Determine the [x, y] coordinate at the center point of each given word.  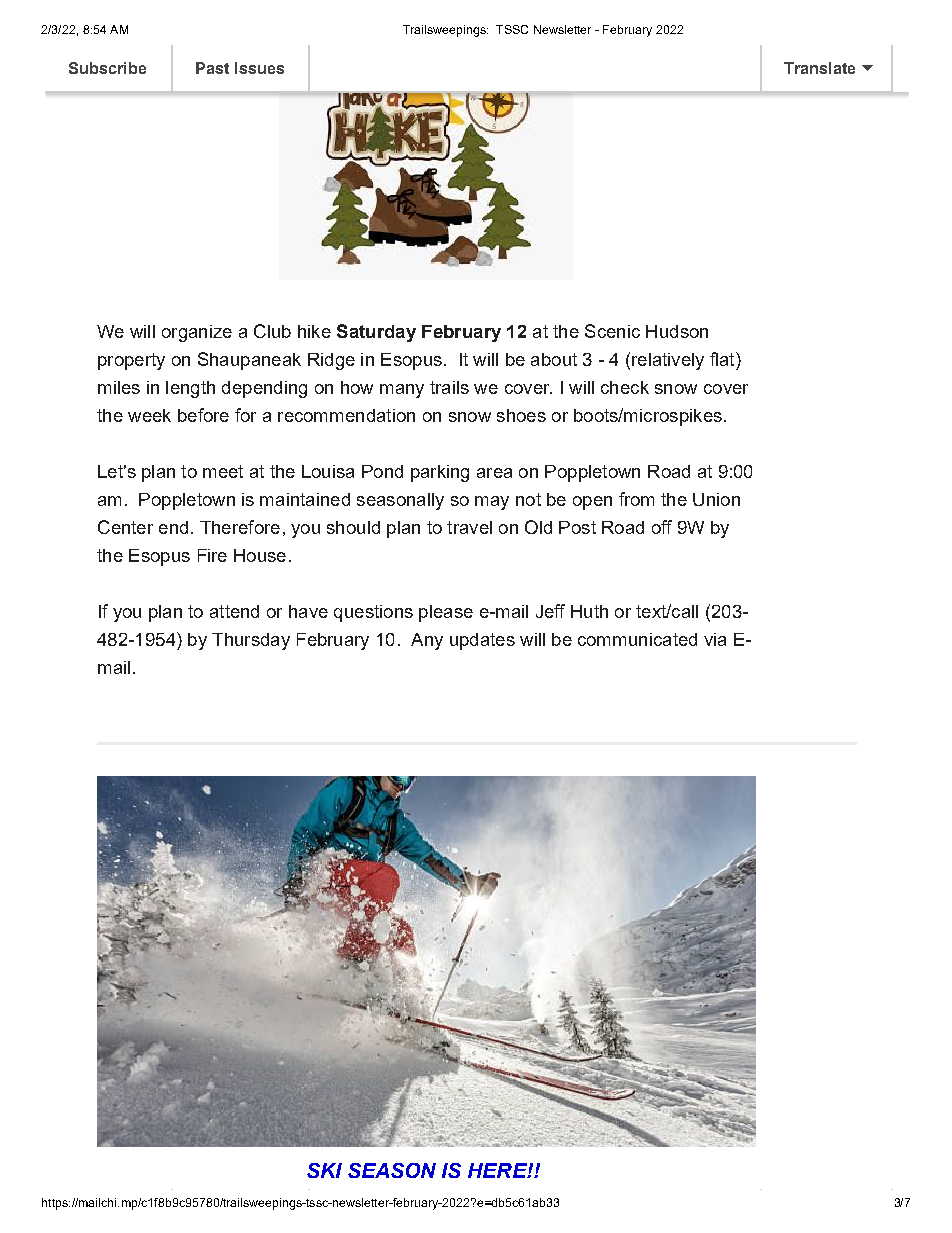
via [715, 639]
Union [716, 499]
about [554, 359]
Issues [259, 68]
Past [212, 68]
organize [197, 333]
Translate [819, 68]
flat [723, 359]
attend [234, 611]
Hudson [677, 331]
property [131, 361]
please [446, 613]
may [492, 503]
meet [223, 471]
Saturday [376, 333]
